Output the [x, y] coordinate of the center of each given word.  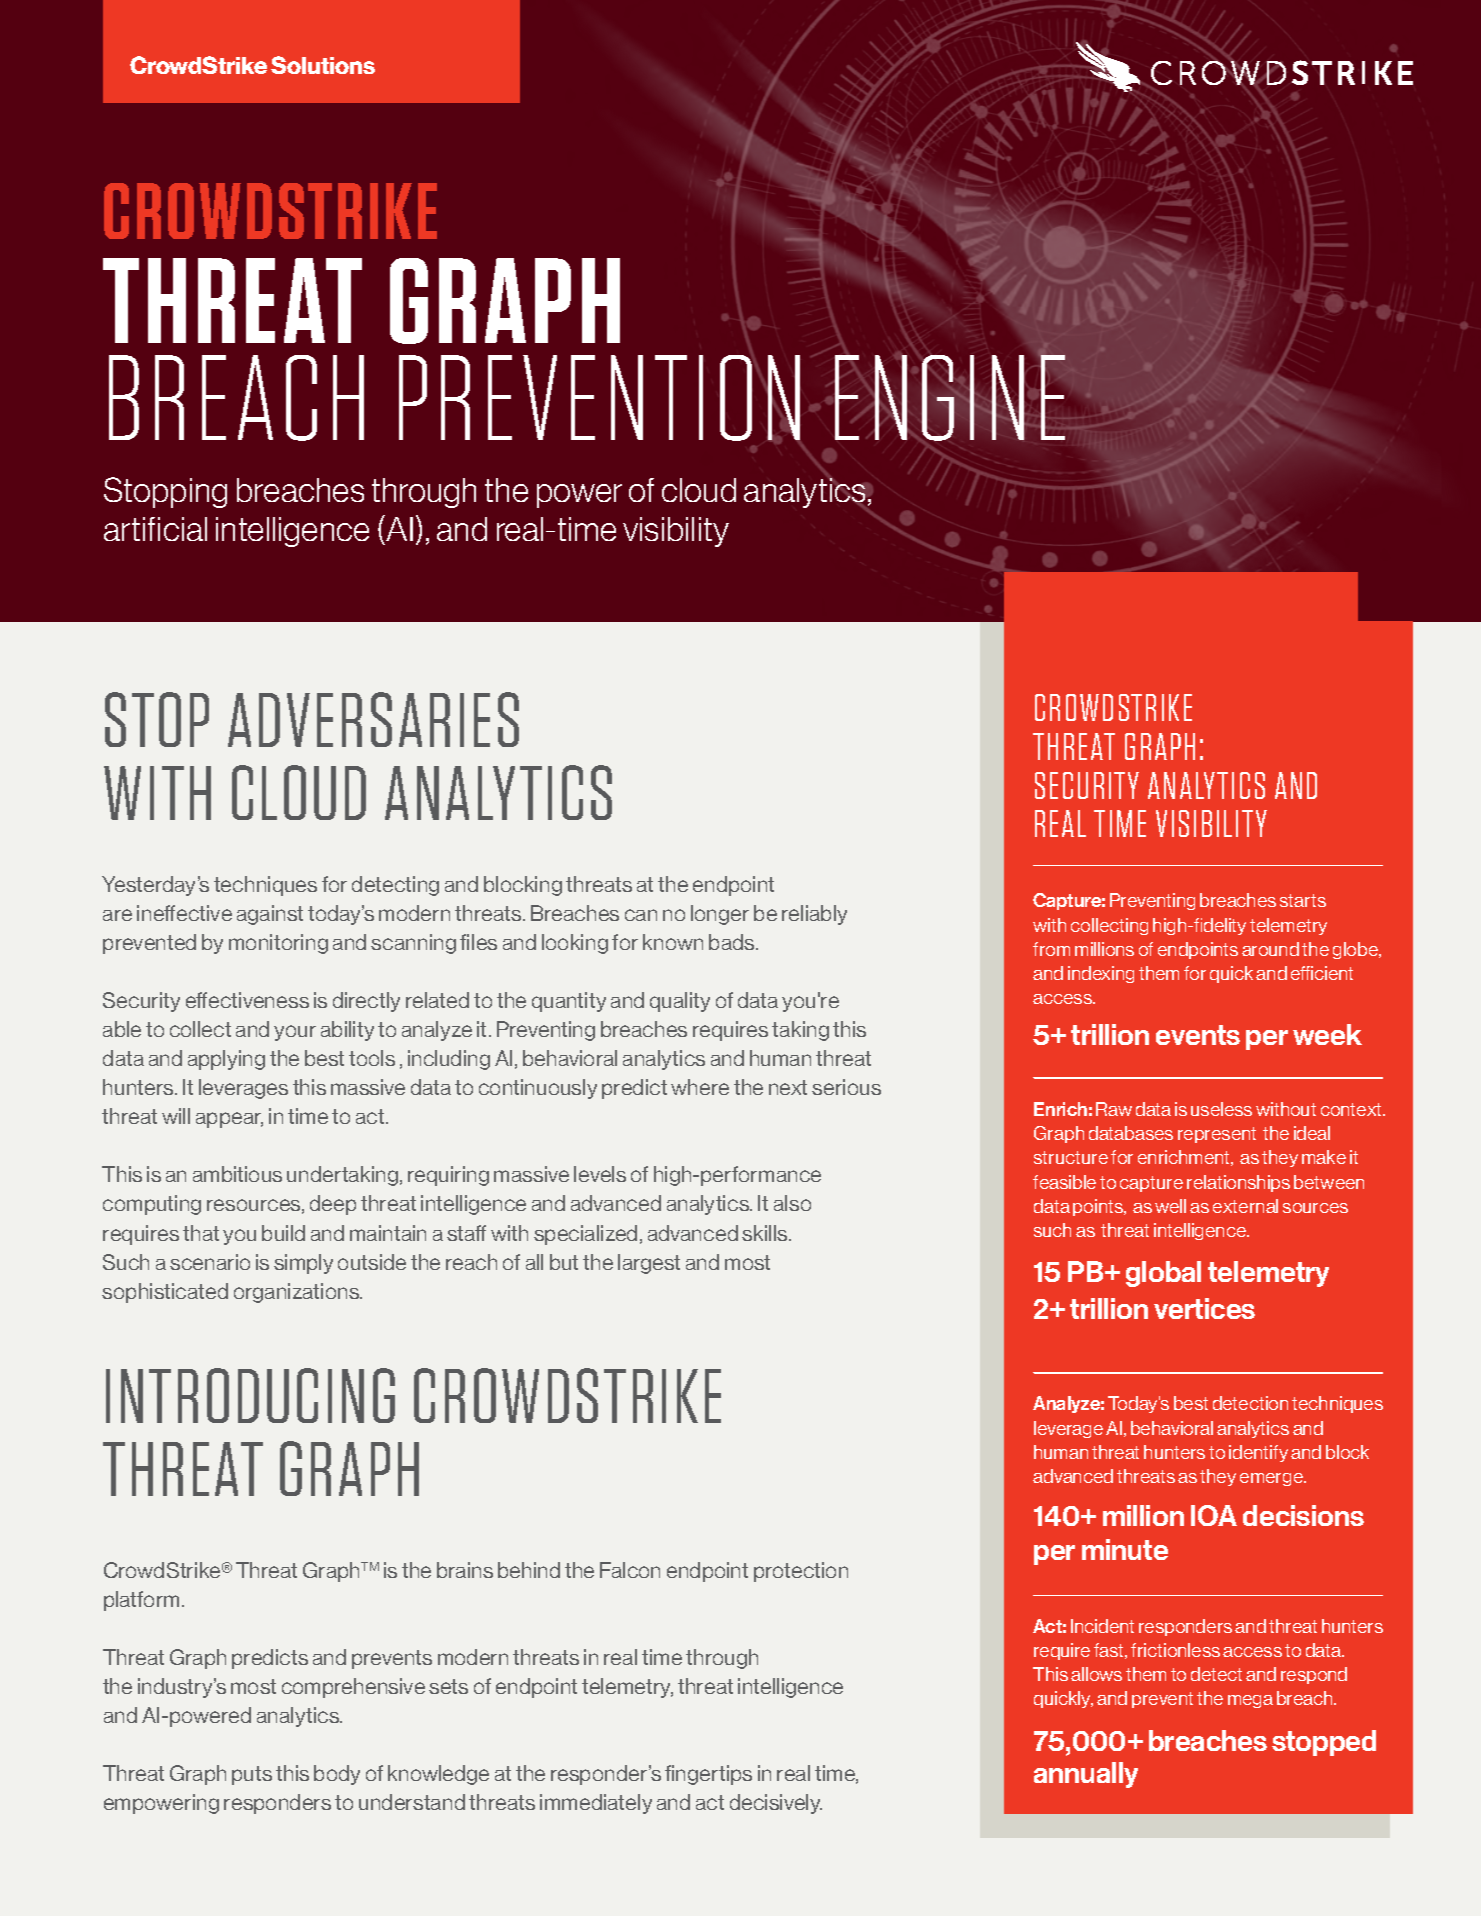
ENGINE [951, 396]
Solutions [323, 65]
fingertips [708, 1775]
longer [720, 915]
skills [766, 1233]
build [283, 1233]
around [1270, 949]
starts [1303, 900]
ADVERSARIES [373, 719]
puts [252, 1775]
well [1170, 1206]
